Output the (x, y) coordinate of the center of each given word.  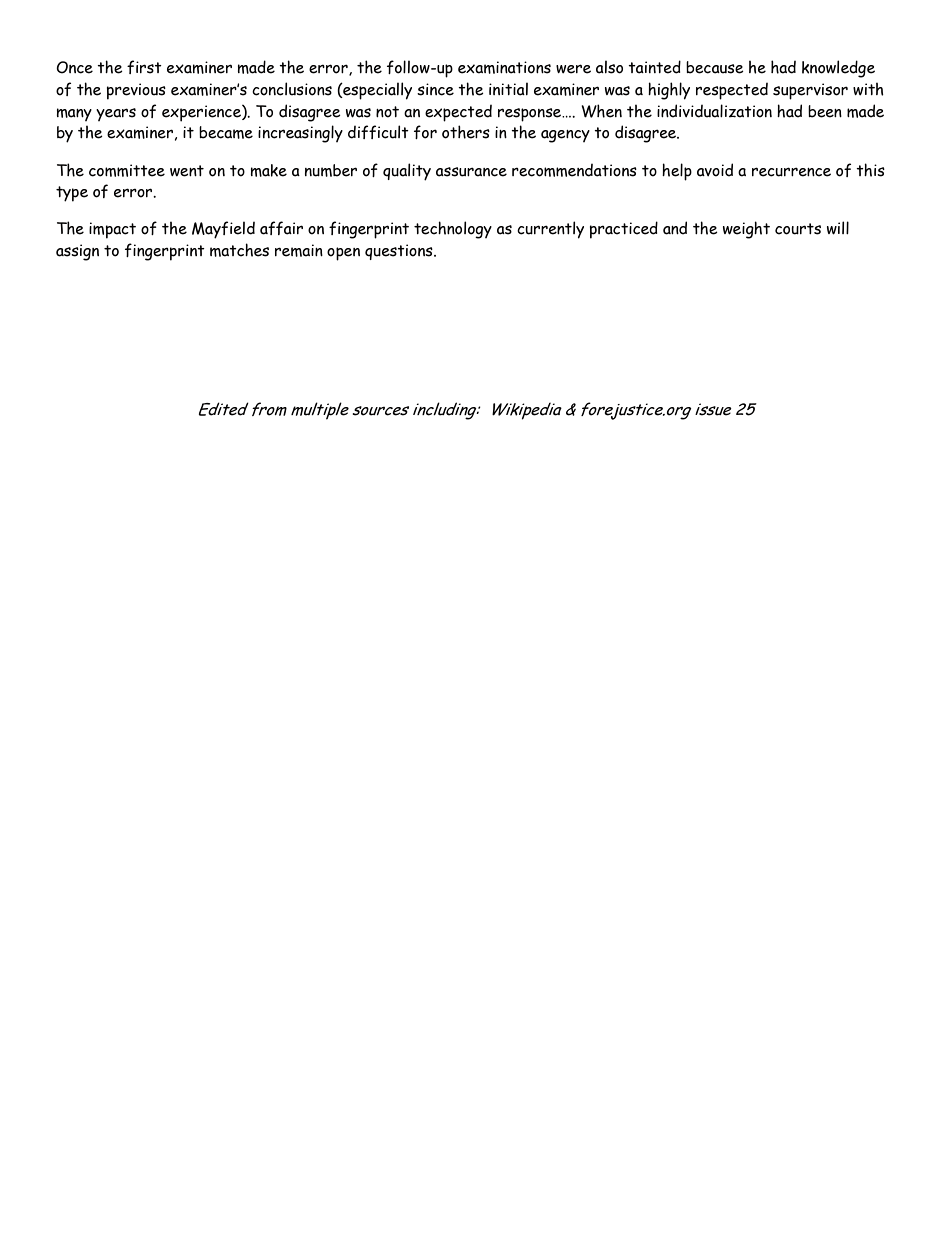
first (144, 67)
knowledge (838, 69)
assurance (471, 172)
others (466, 132)
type (72, 194)
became (226, 132)
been (825, 111)
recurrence (791, 172)
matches (239, 250)
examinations (504, 67)
